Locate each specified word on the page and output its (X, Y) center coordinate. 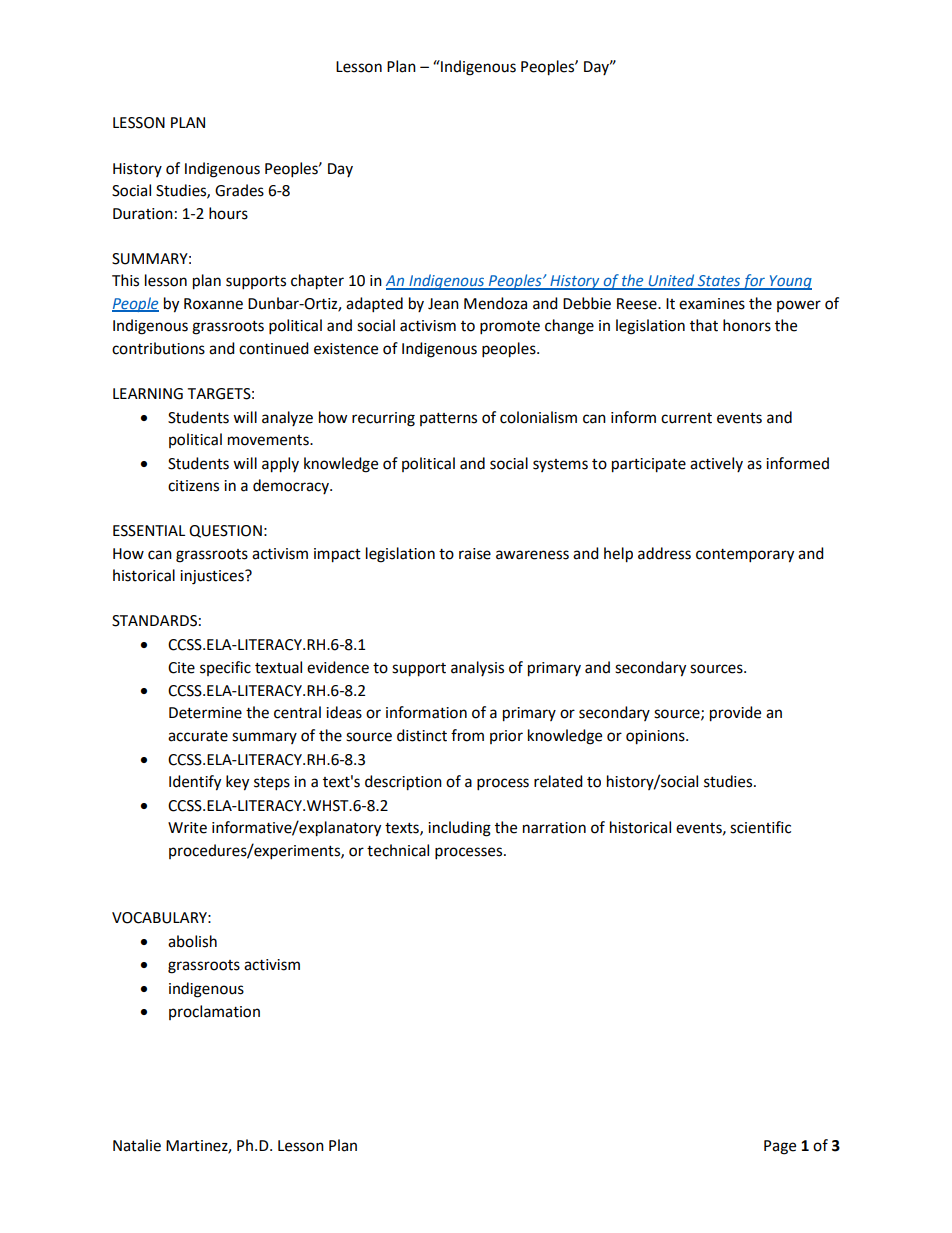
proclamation (214, 1012)
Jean (443, 304)
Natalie (137, 1145)
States (718, 282)
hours (228, 213)
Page (780, 1147)
